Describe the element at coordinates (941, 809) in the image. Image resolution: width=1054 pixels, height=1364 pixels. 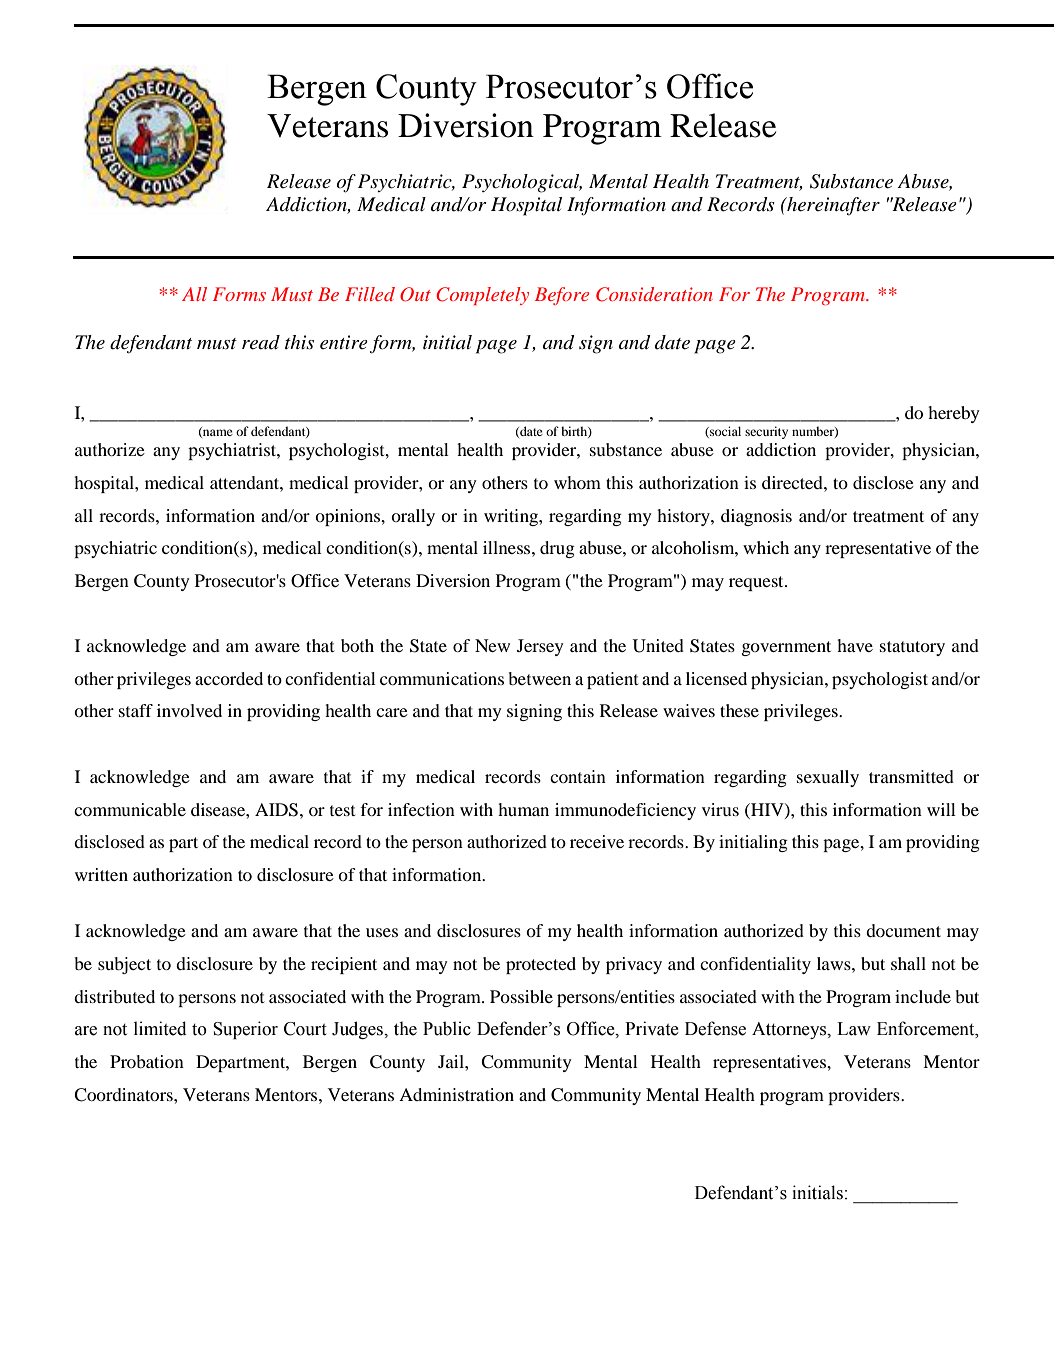
I see `will` at that location.
